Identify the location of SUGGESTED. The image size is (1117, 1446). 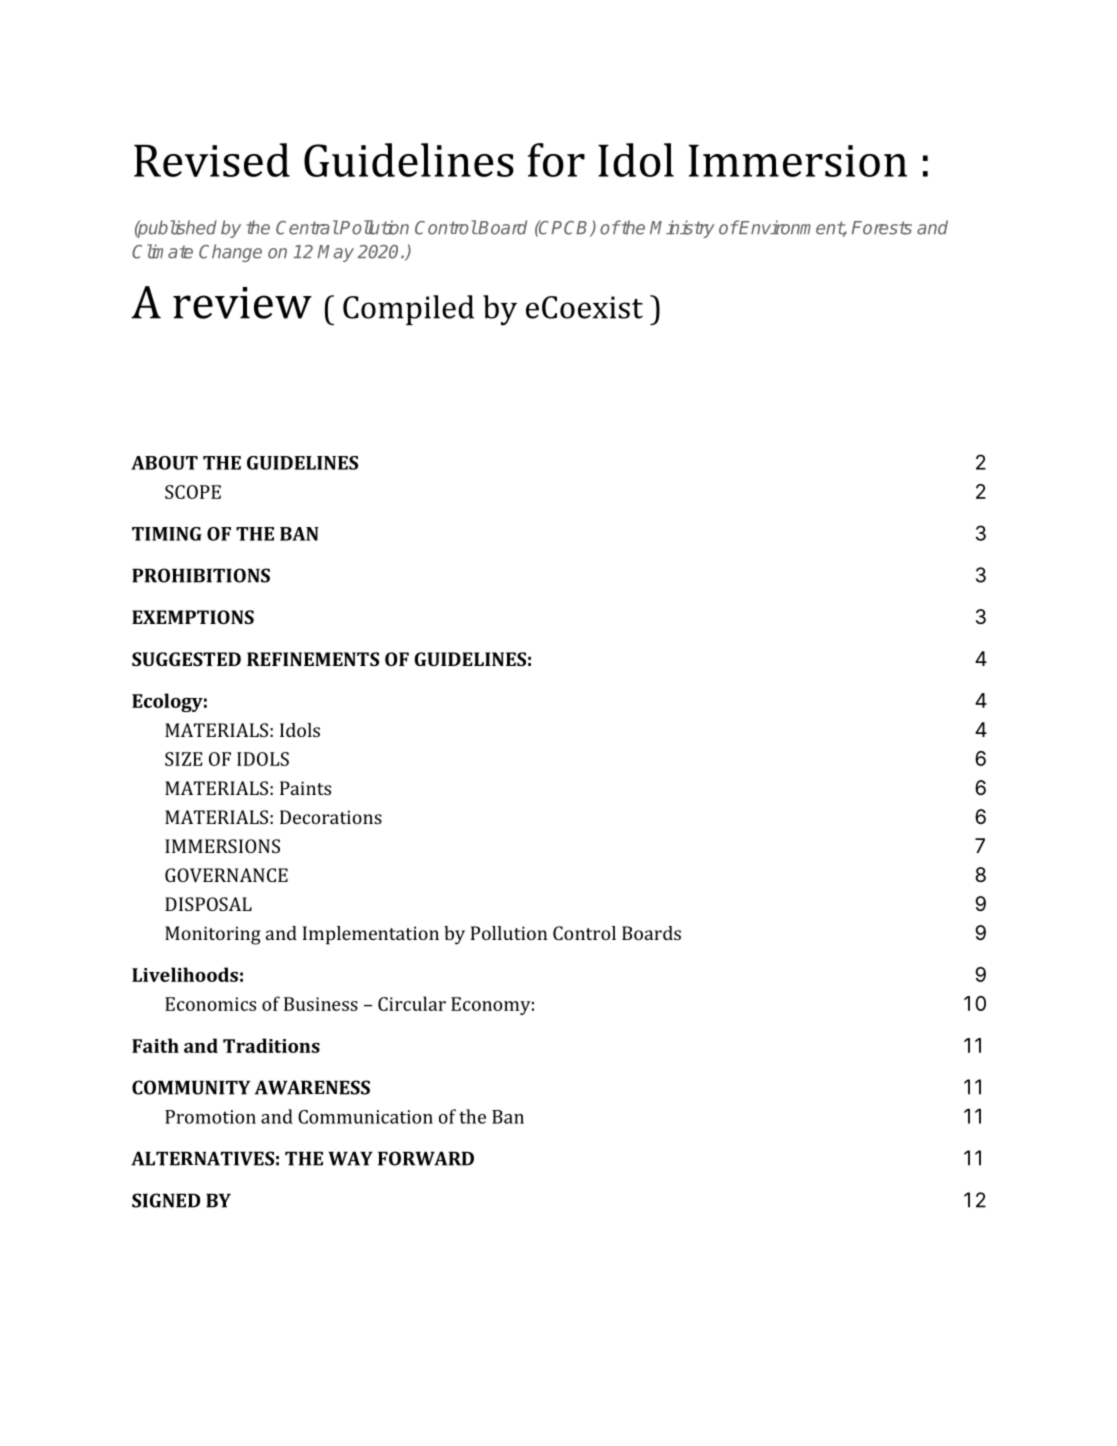
(186, 659).
